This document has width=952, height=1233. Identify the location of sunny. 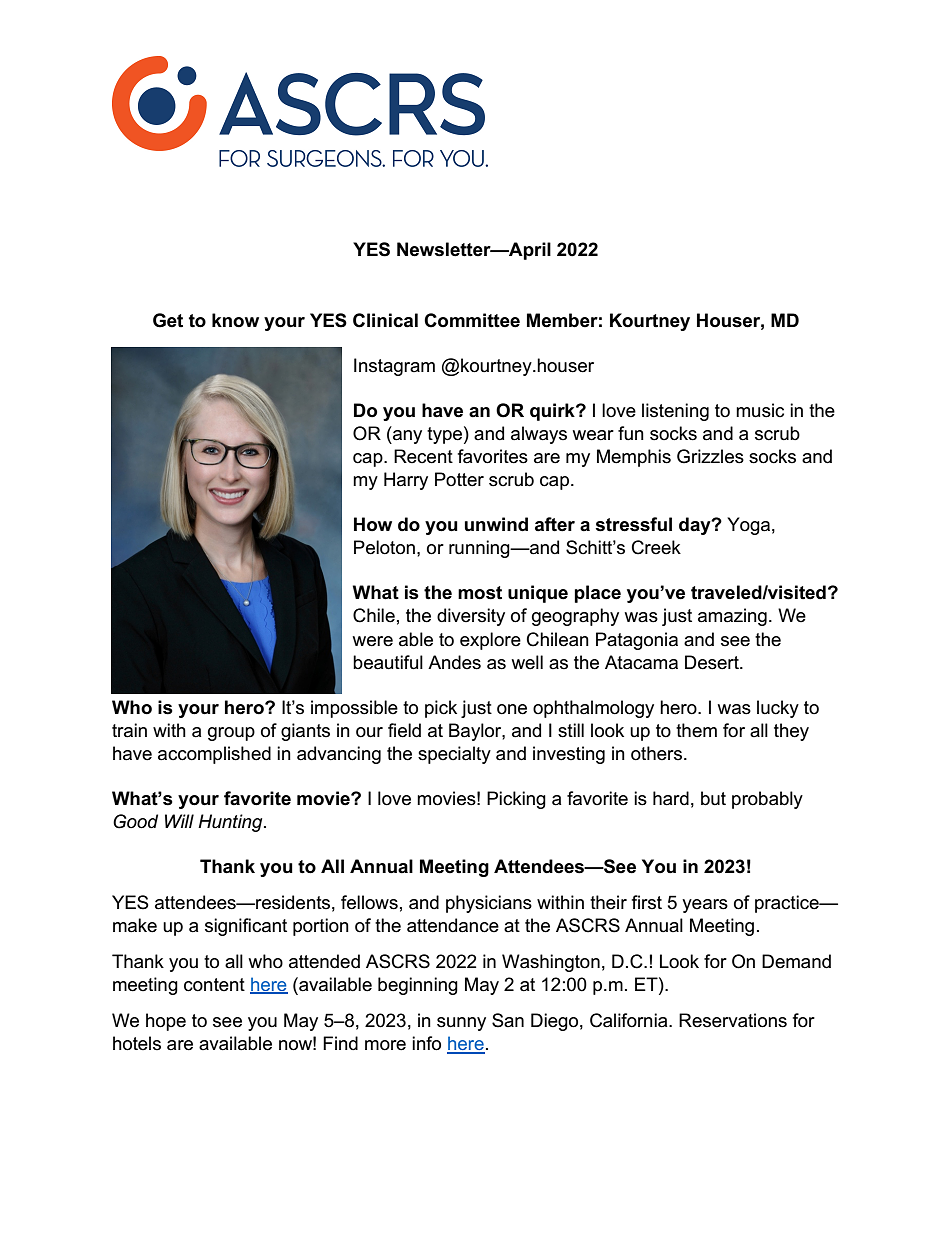
(461, 1024).
